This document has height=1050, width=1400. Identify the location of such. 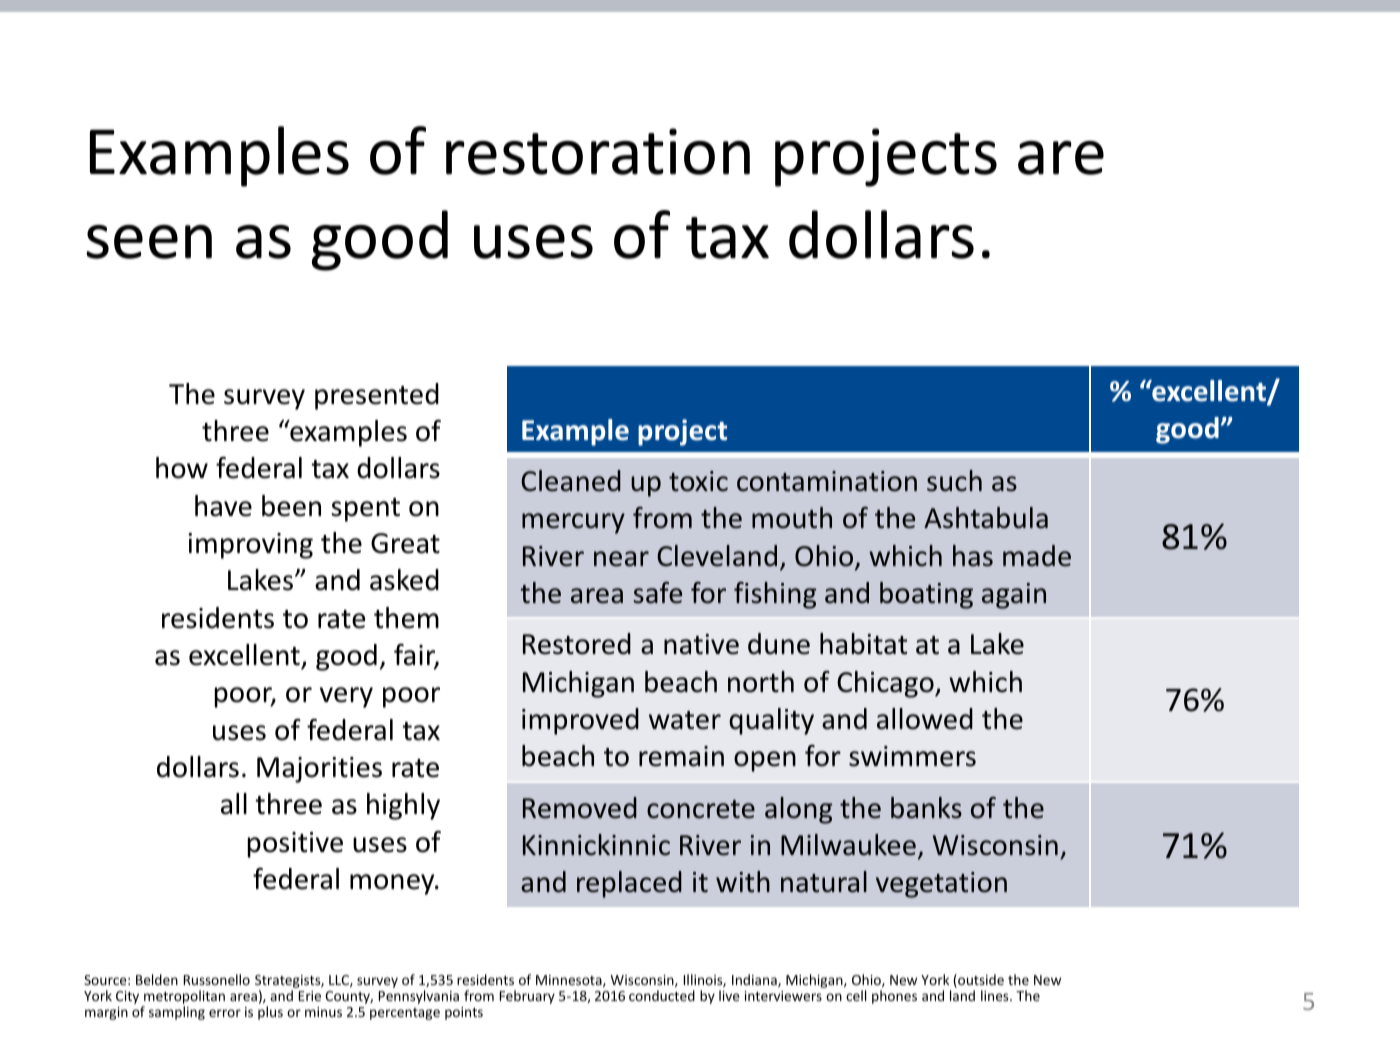
(954, 481).
